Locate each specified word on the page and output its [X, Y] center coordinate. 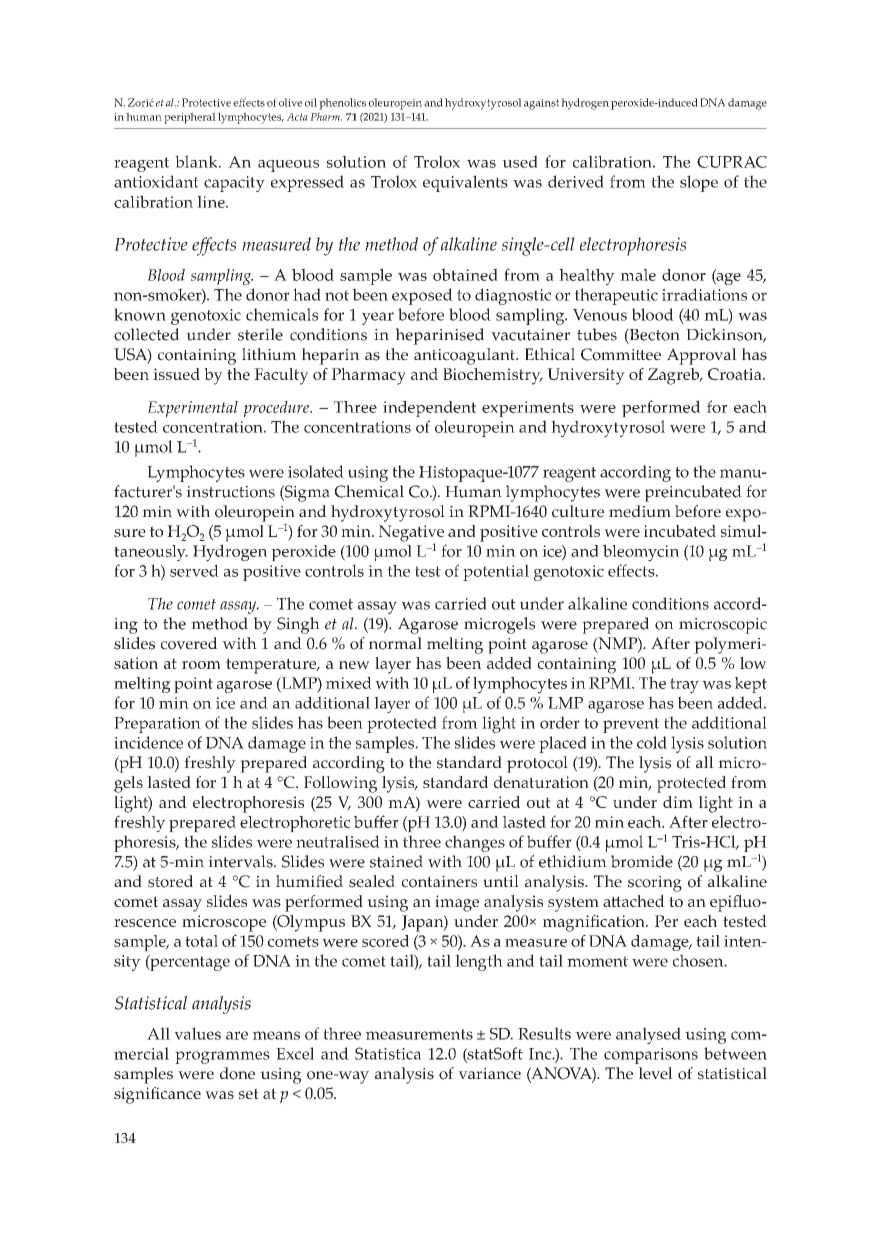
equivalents [465, 183]
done [237, 1073]
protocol [537, 764]
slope [699, 183]
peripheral [190, 118]
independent [429, 409]
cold [652, 742]
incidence [148, 742]
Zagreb [675, 376]
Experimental [193, 409]
